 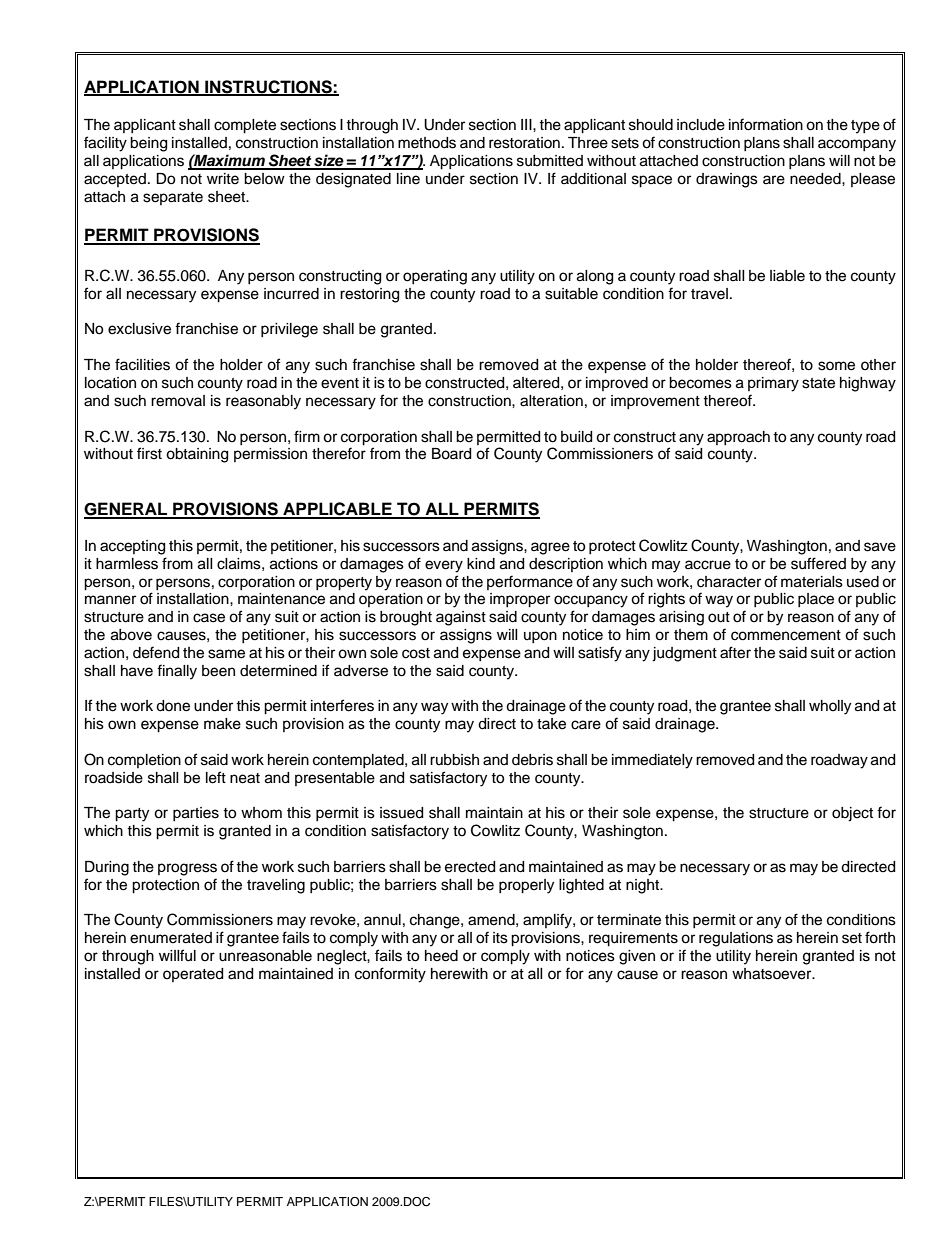 I want to click on some, so click(x=836, y=366).
